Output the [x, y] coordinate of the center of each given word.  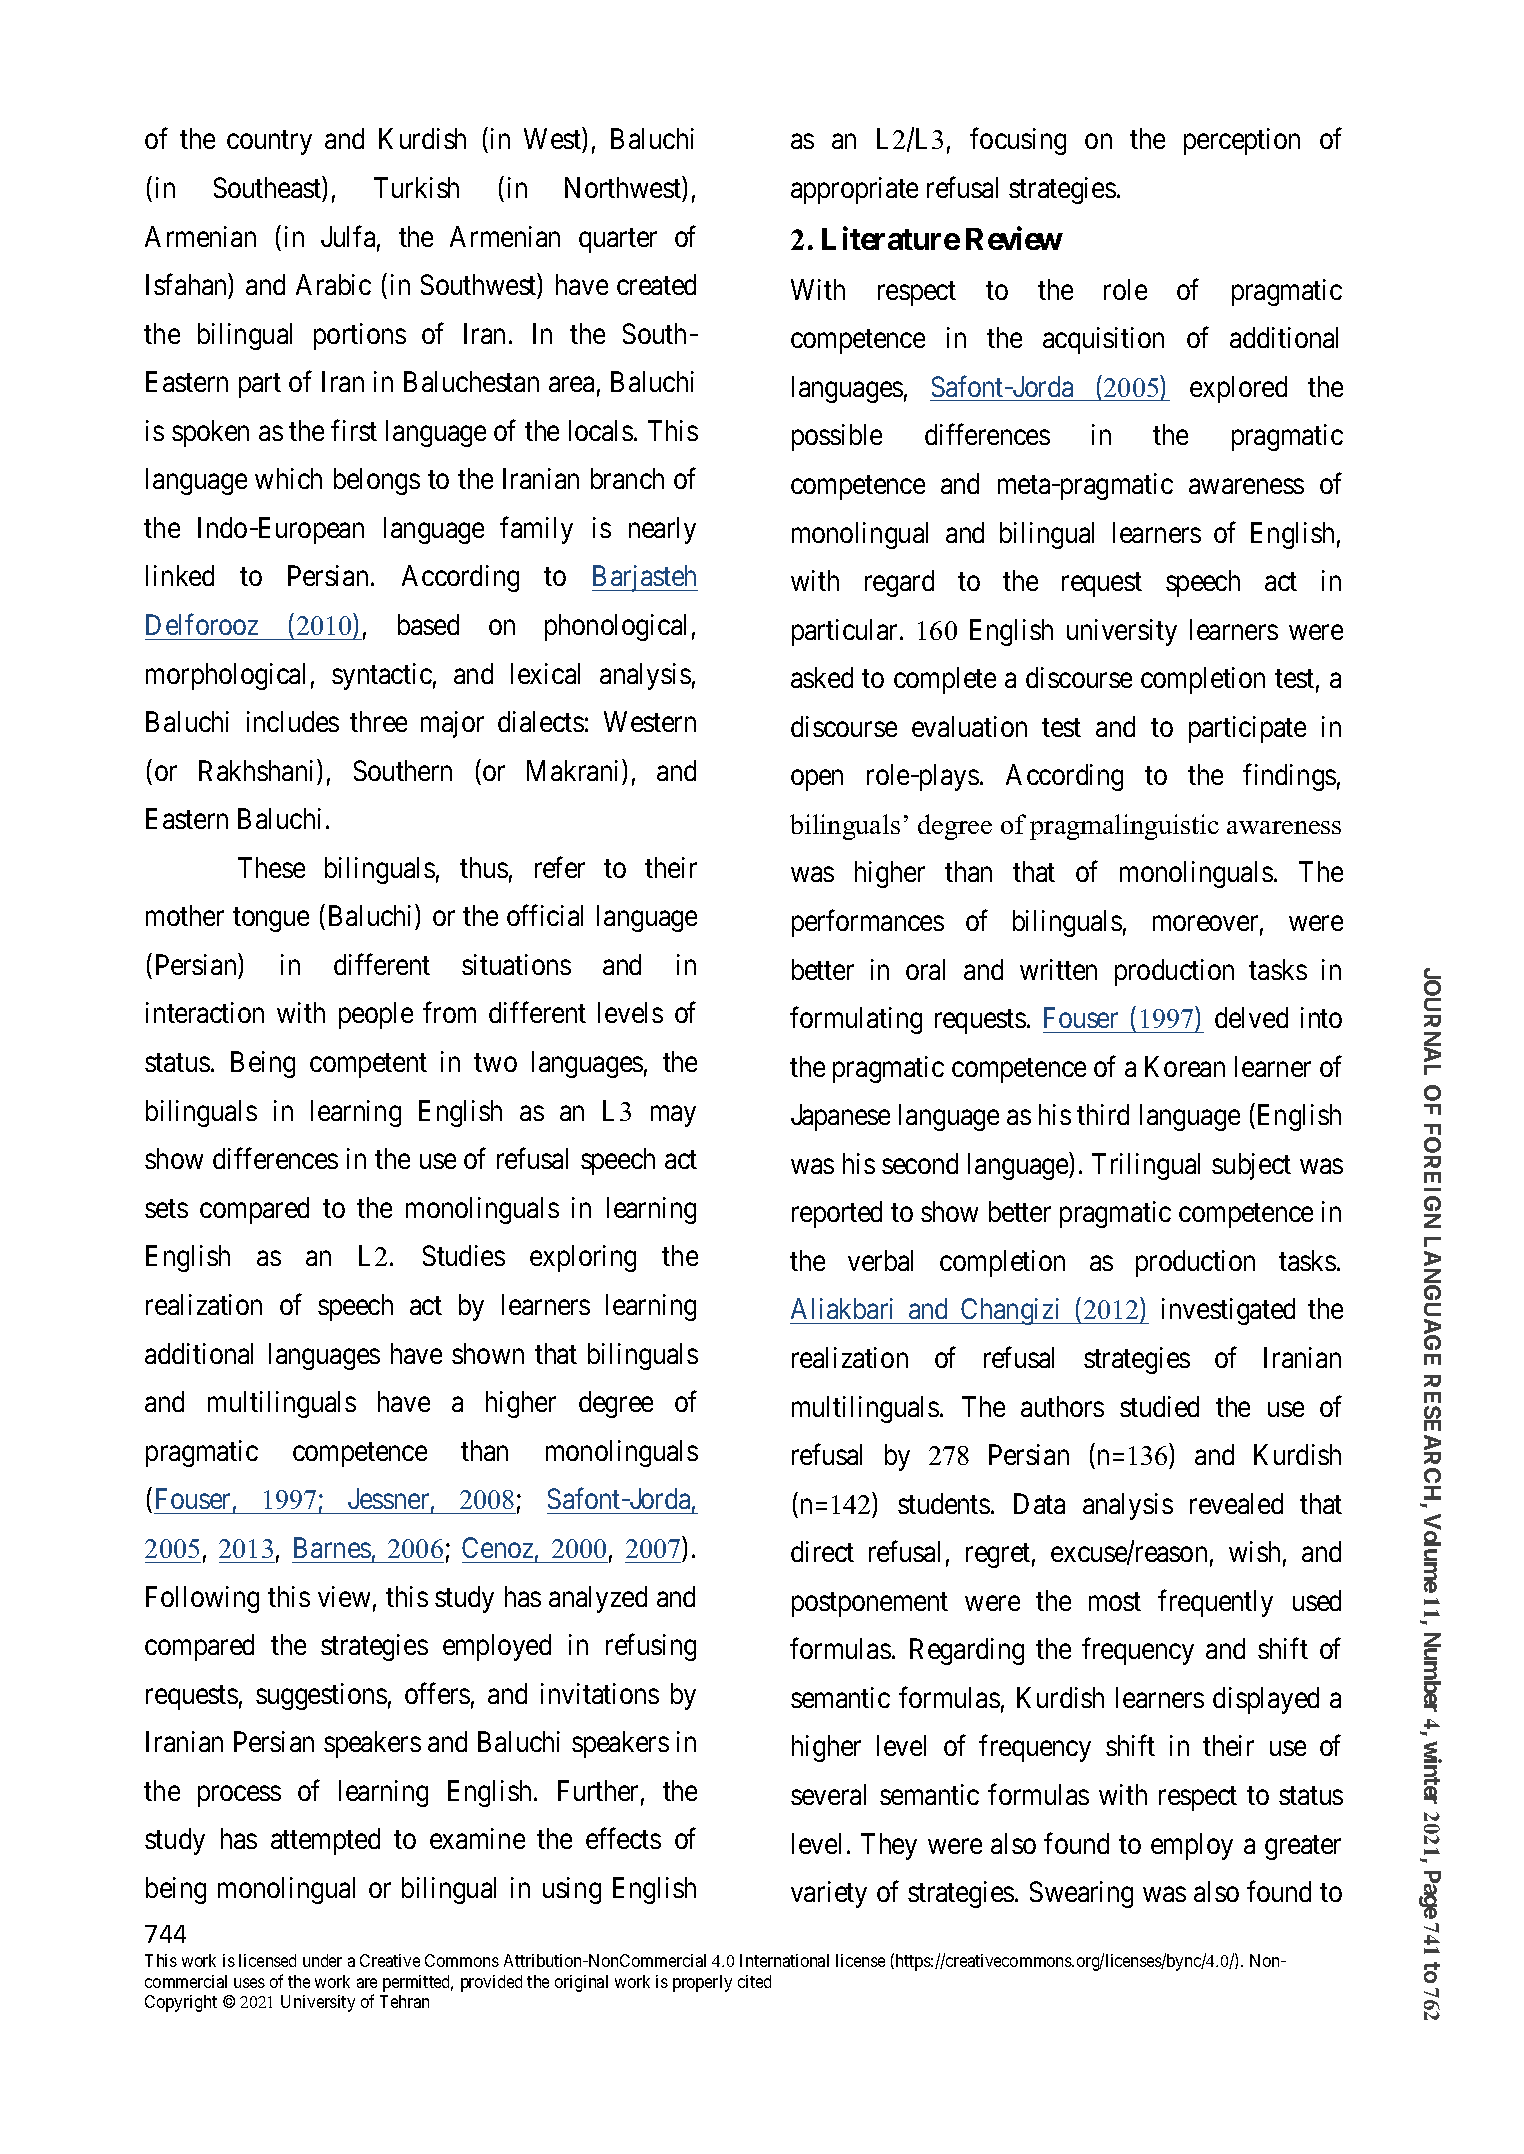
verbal [880, 1260]
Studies [464, 1255]
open [817, 780]
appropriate [854, 190]
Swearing [1081, 1894]
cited [754, 1981]
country [269, 143]
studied [1159, 1406]
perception [1242, 141]
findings [1289, 777]
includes [293, 721]
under [322, 1960]
